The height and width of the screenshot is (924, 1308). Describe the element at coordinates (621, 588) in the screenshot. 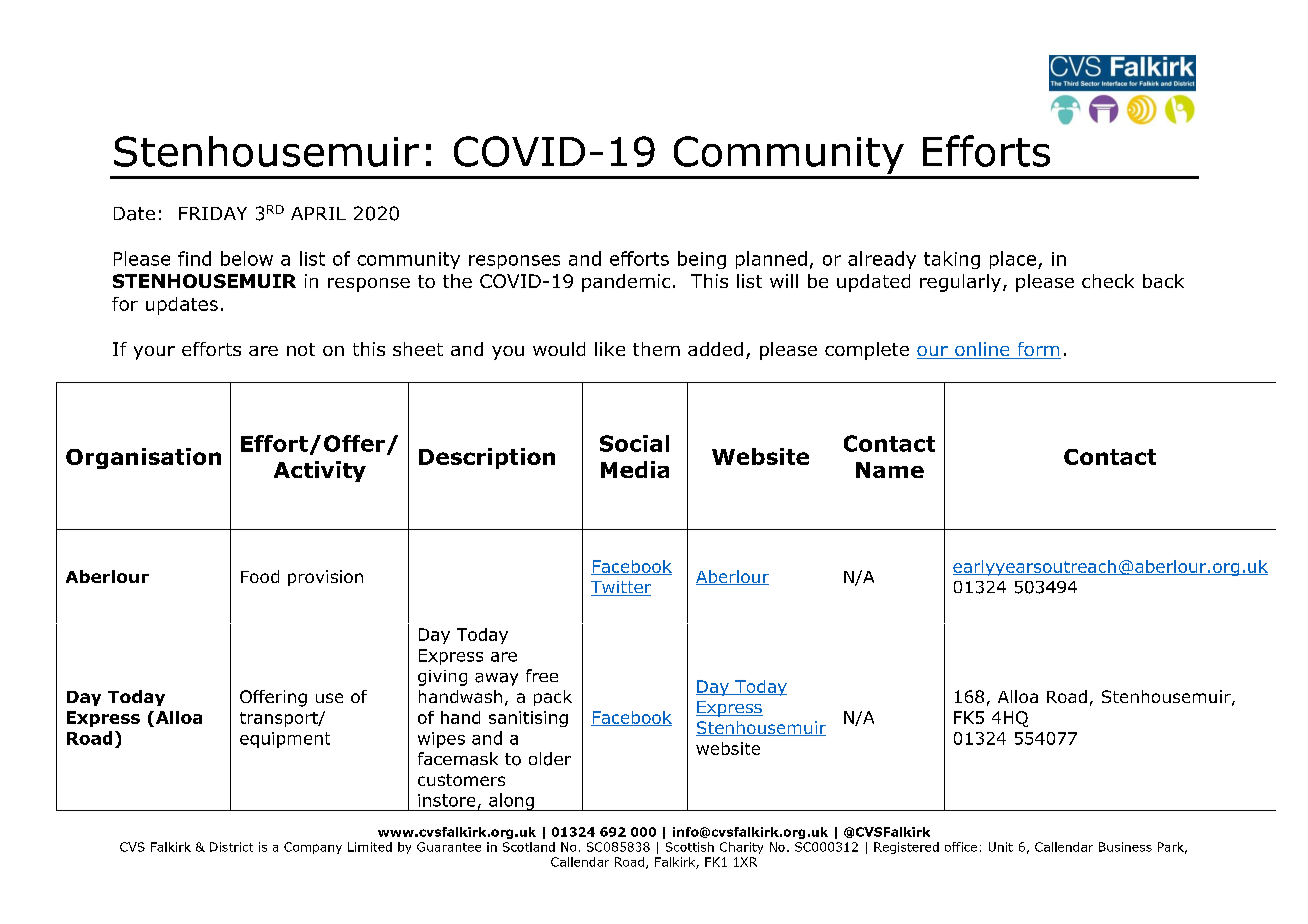

I see `Twitter` at that location.
